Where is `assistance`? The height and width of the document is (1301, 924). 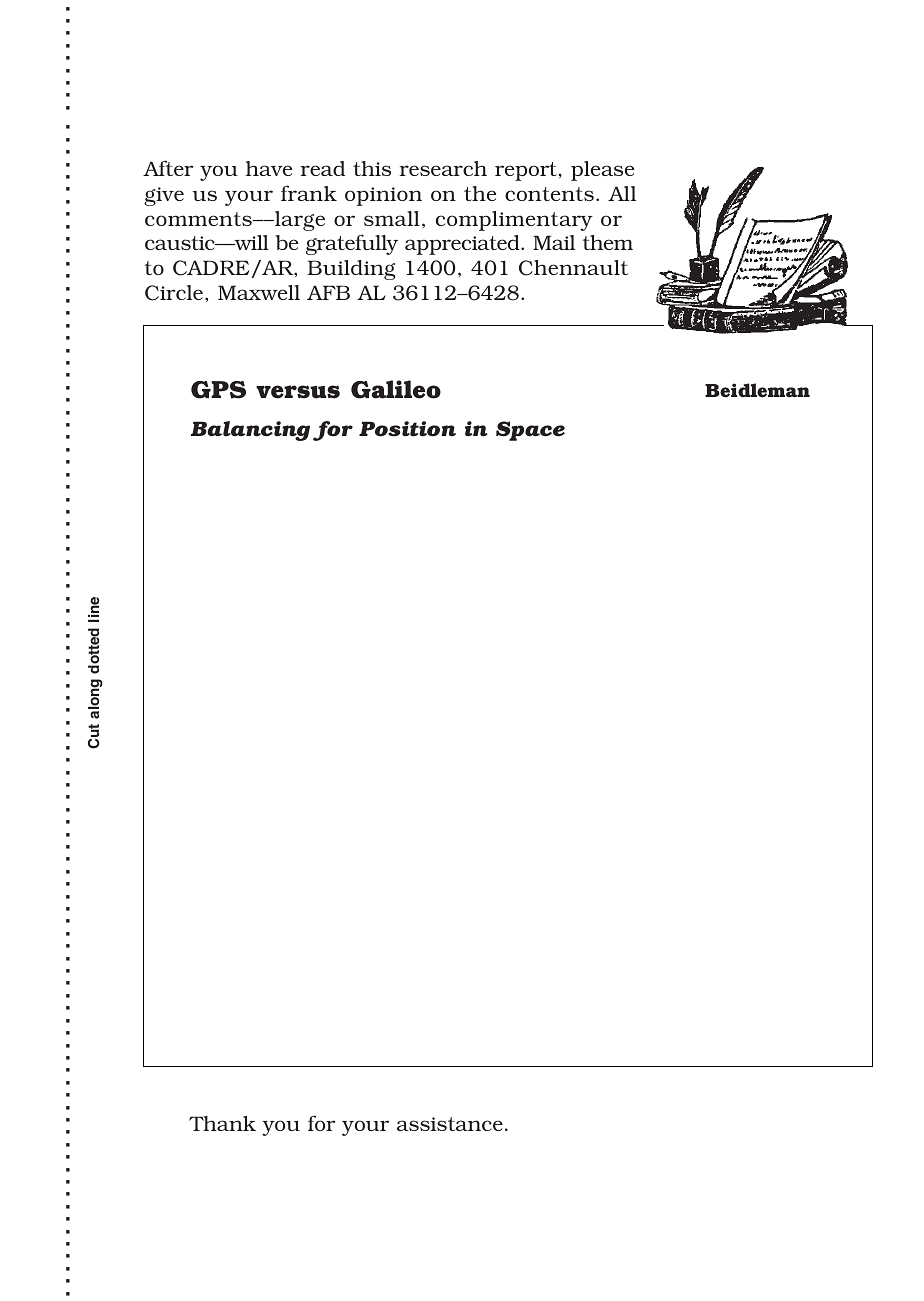
assistance is located at coordinates (450, 1124).
